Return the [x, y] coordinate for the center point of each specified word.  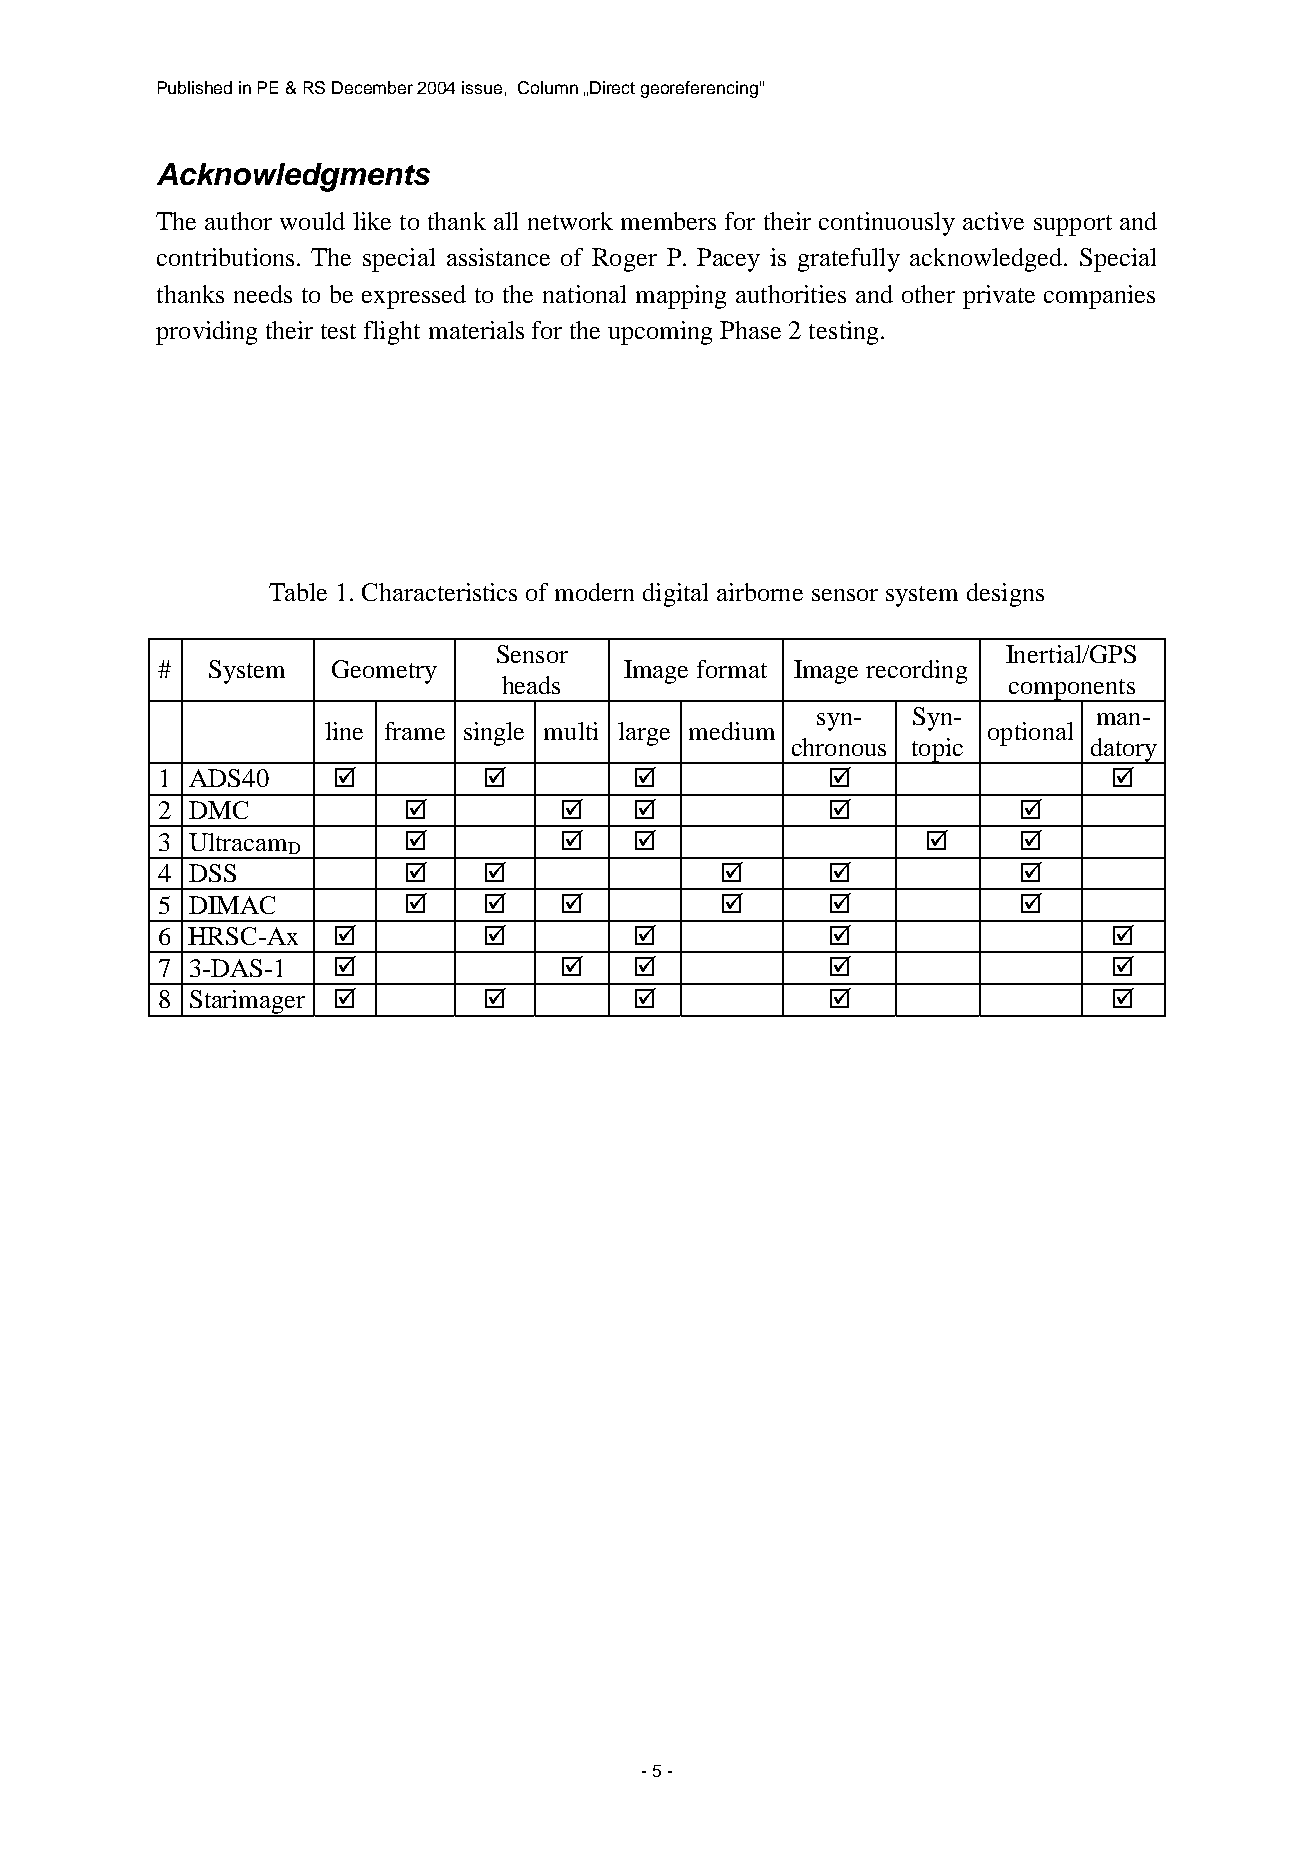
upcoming [660, 333]
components [1071, 690]
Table [298, 592]
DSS [212, 873]
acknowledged [988, 260]
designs [1005, 595]
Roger [624, 260]
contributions [225, 257]
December [372, 87]
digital [675, 595]
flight [392, 333]
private [999, 297]
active [993, 221]
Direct [612, 87]
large [644, 734]
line [344, 731]
